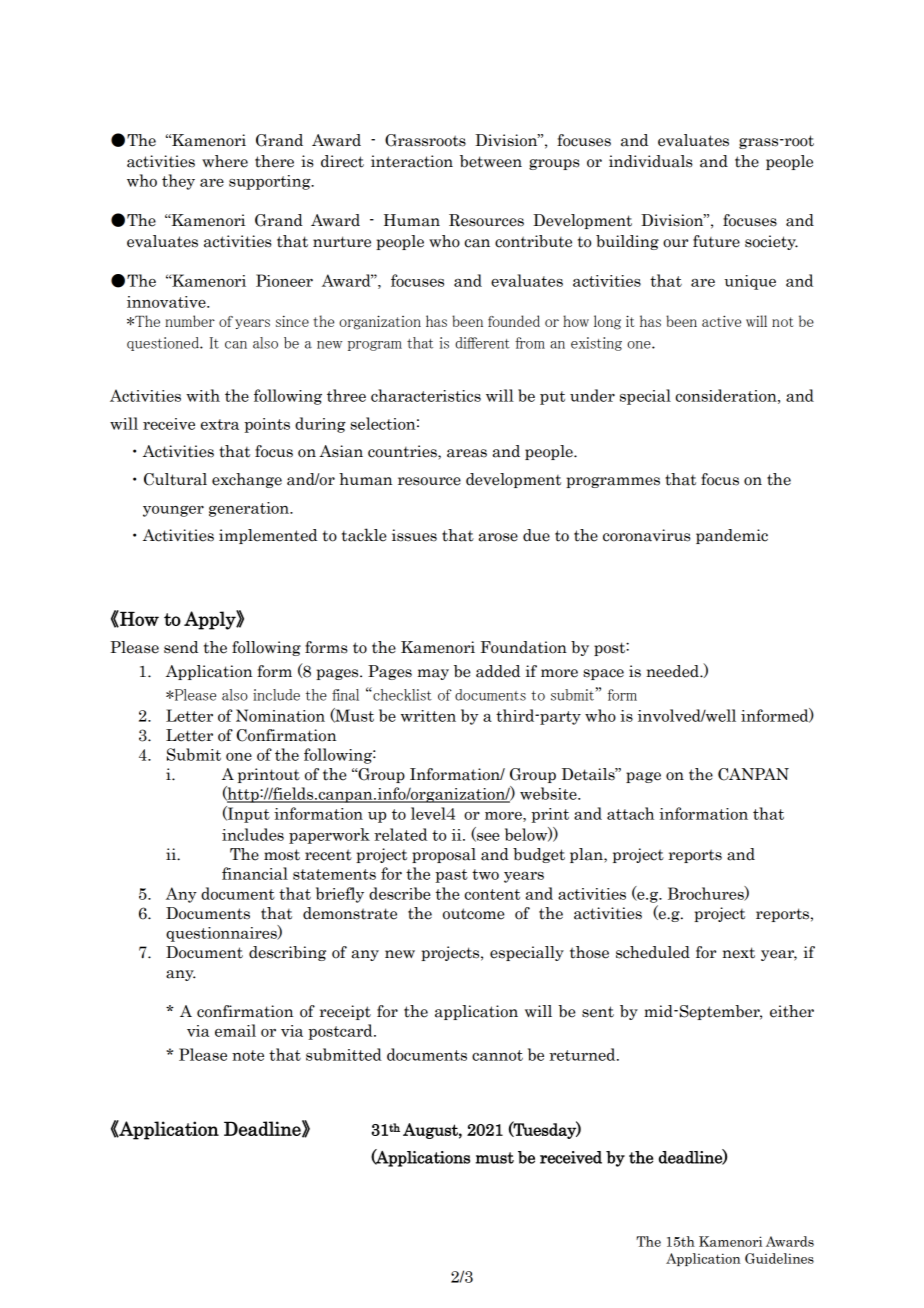 Image resolution: width=924 pixels, height=1308 pixels. Describe the element at coordinates (716, 241) in the screenshot. I see `future` at that location.
